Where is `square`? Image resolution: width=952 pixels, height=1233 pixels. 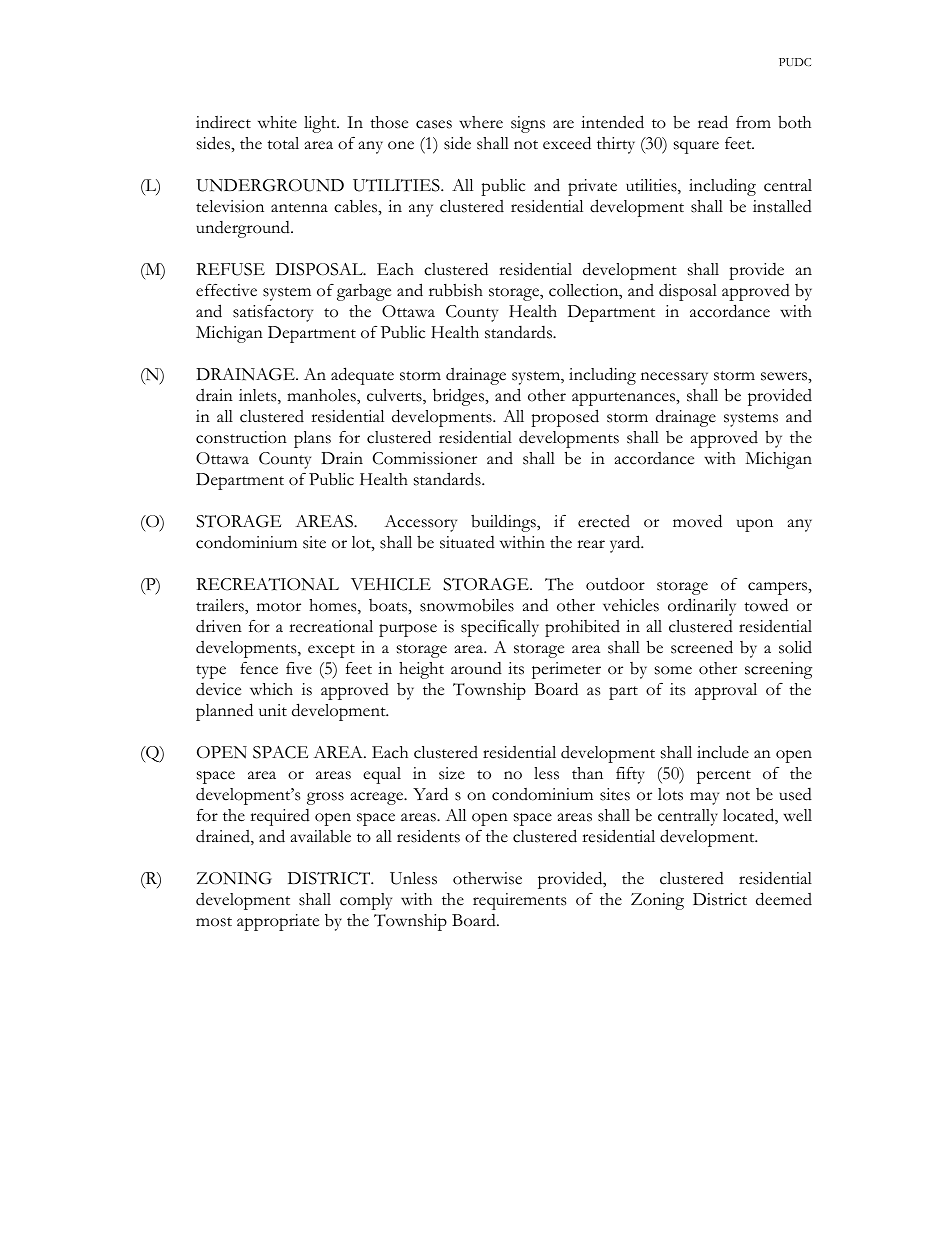
square is located at coordinates (696, 147).
